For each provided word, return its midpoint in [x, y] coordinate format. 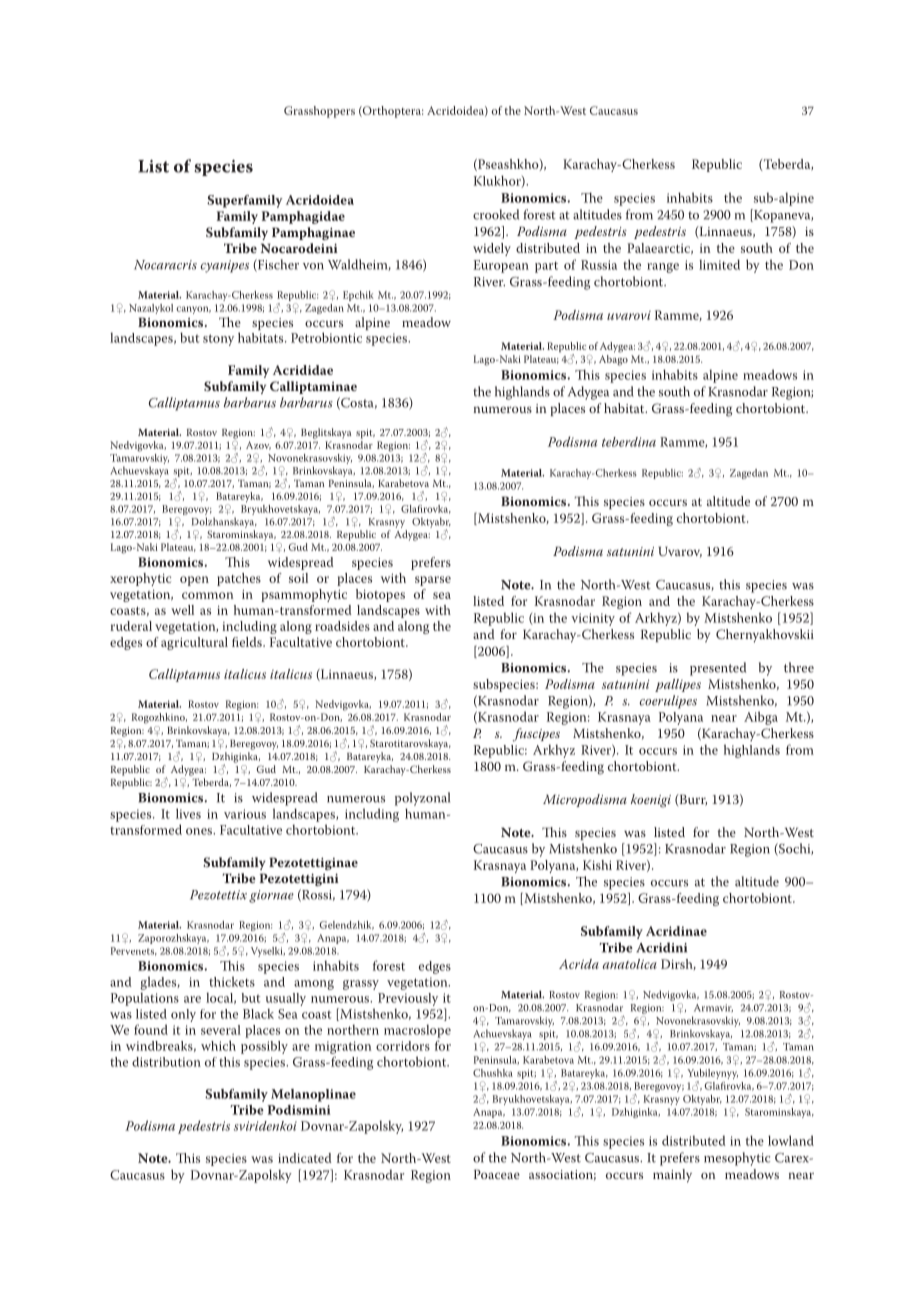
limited [719, 264]
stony [218, 340]
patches [239, 579]
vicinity [593, 619]
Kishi [597, 865]
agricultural [194, 643]
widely [492, 249]
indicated [305, 1158]
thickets [232, 981]
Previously [408, 999]
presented [718, 669]
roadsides [342, 626]
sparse [433, 581]
